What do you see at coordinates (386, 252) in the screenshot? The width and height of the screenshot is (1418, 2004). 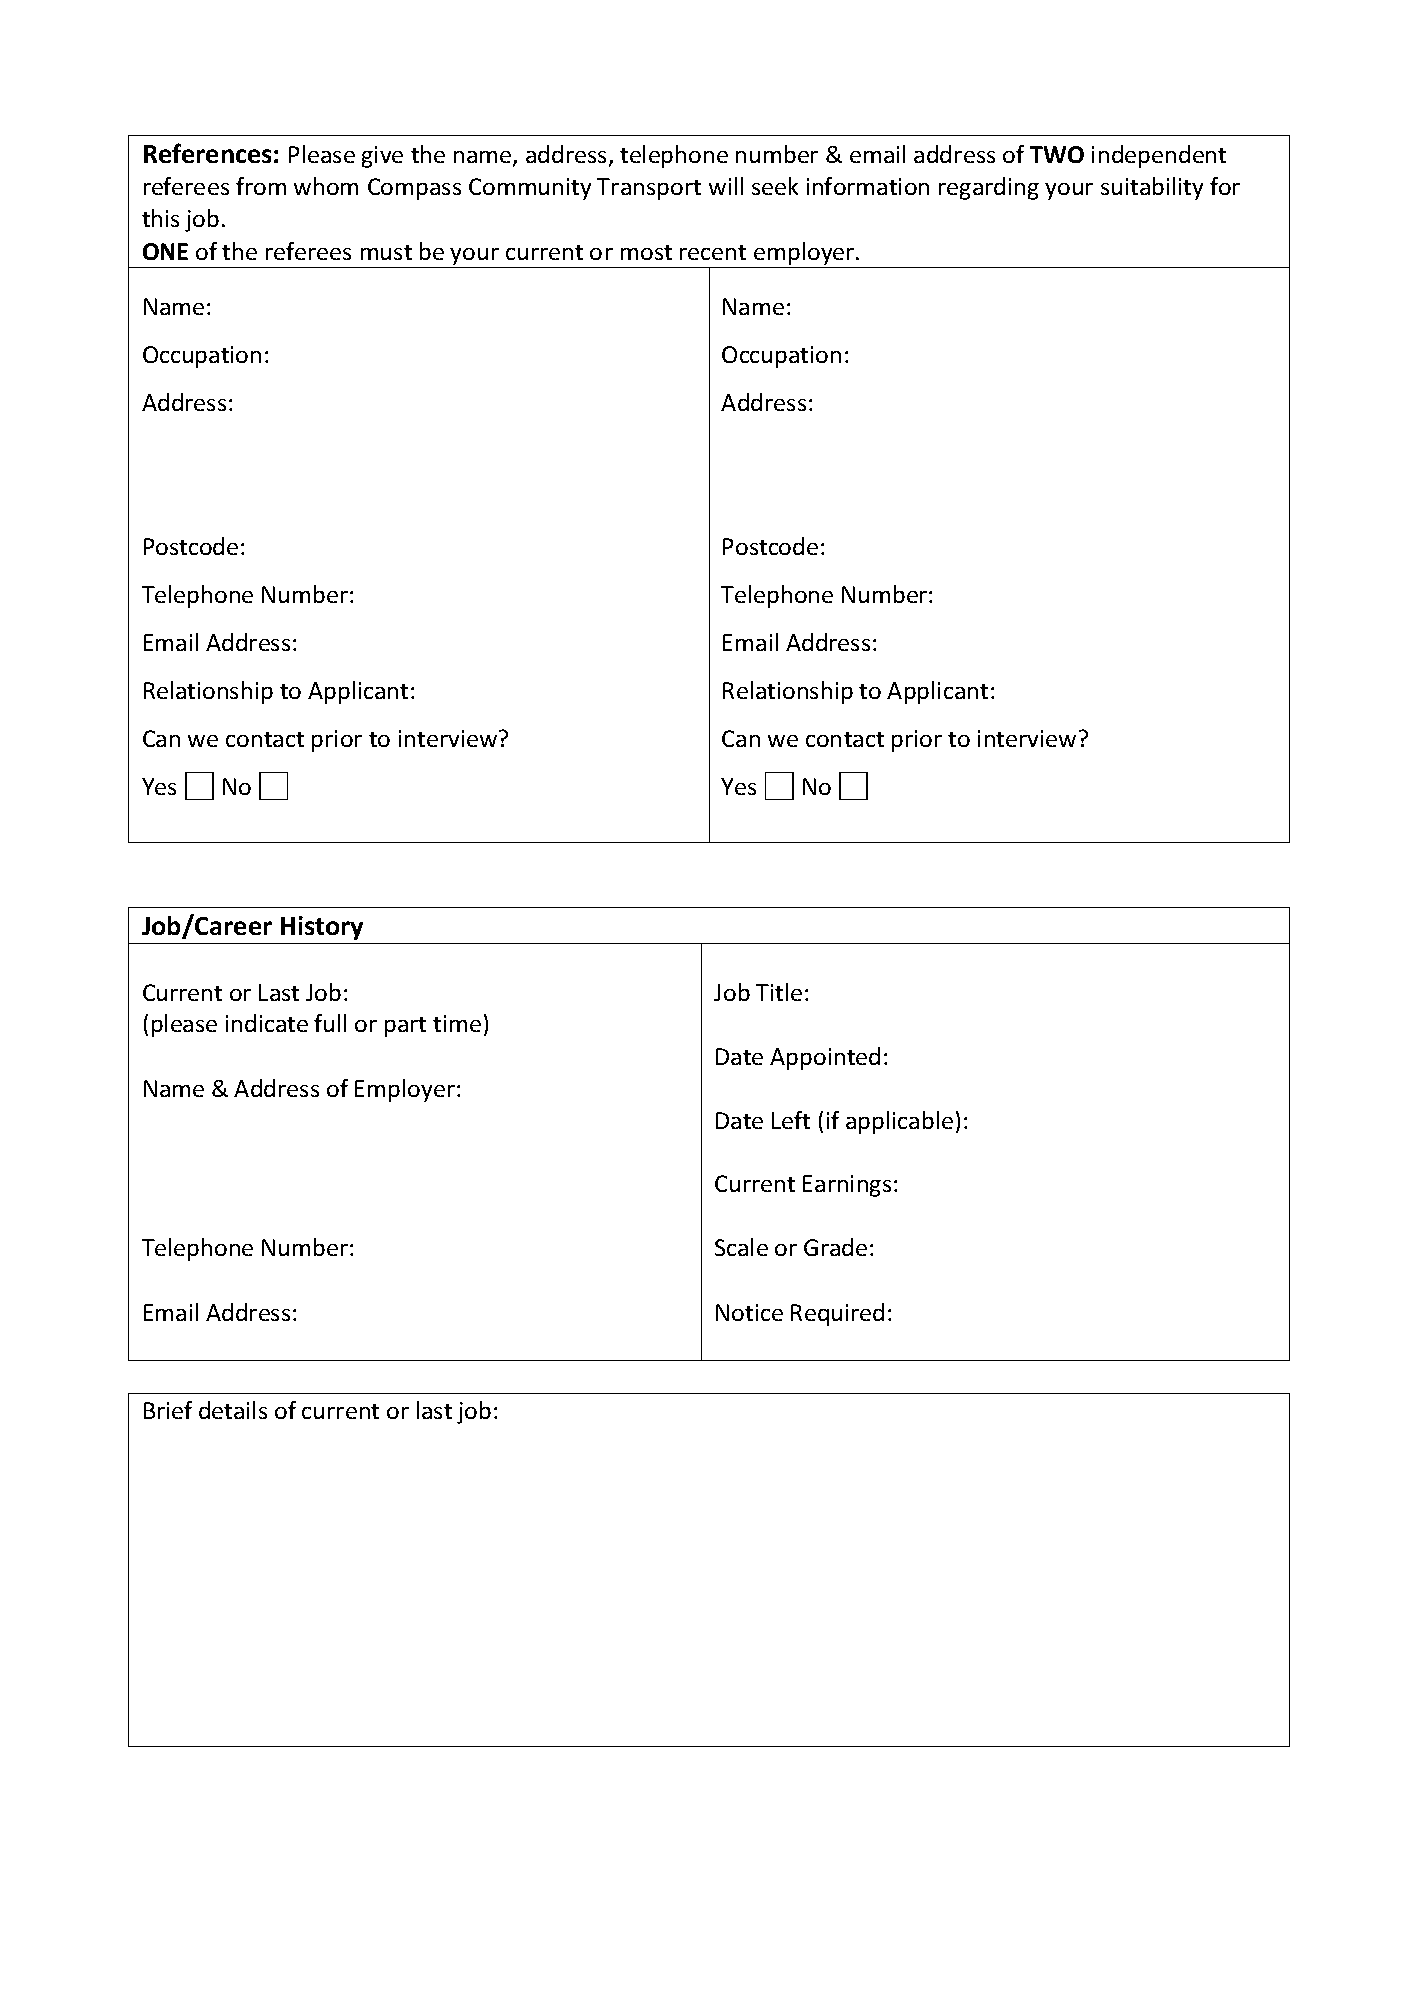 I see `must` at bounding box center [386, 252].
